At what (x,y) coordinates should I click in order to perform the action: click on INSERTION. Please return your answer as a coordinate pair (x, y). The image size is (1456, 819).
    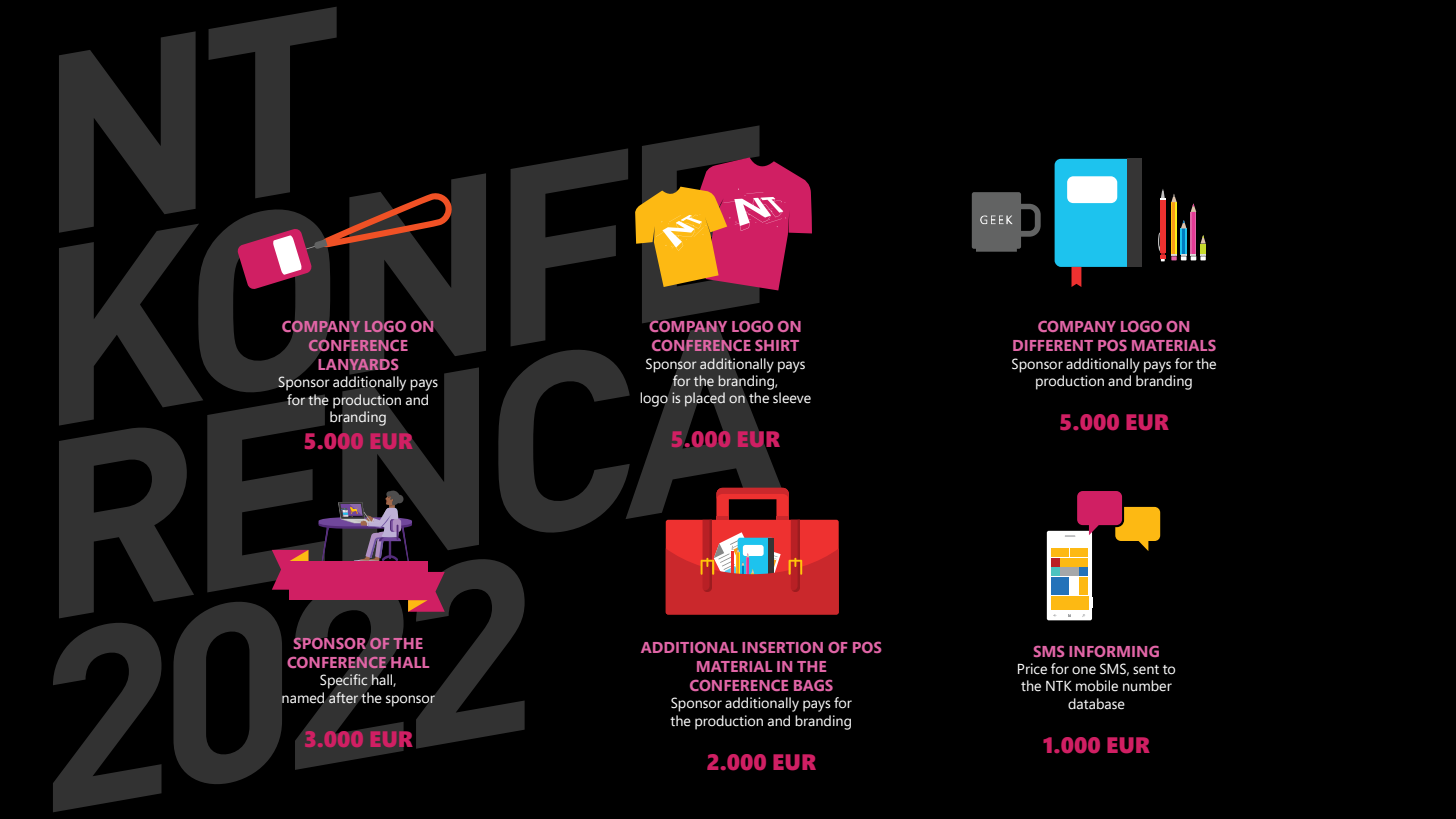
    Looking at the image, I should click on (782, 647).
